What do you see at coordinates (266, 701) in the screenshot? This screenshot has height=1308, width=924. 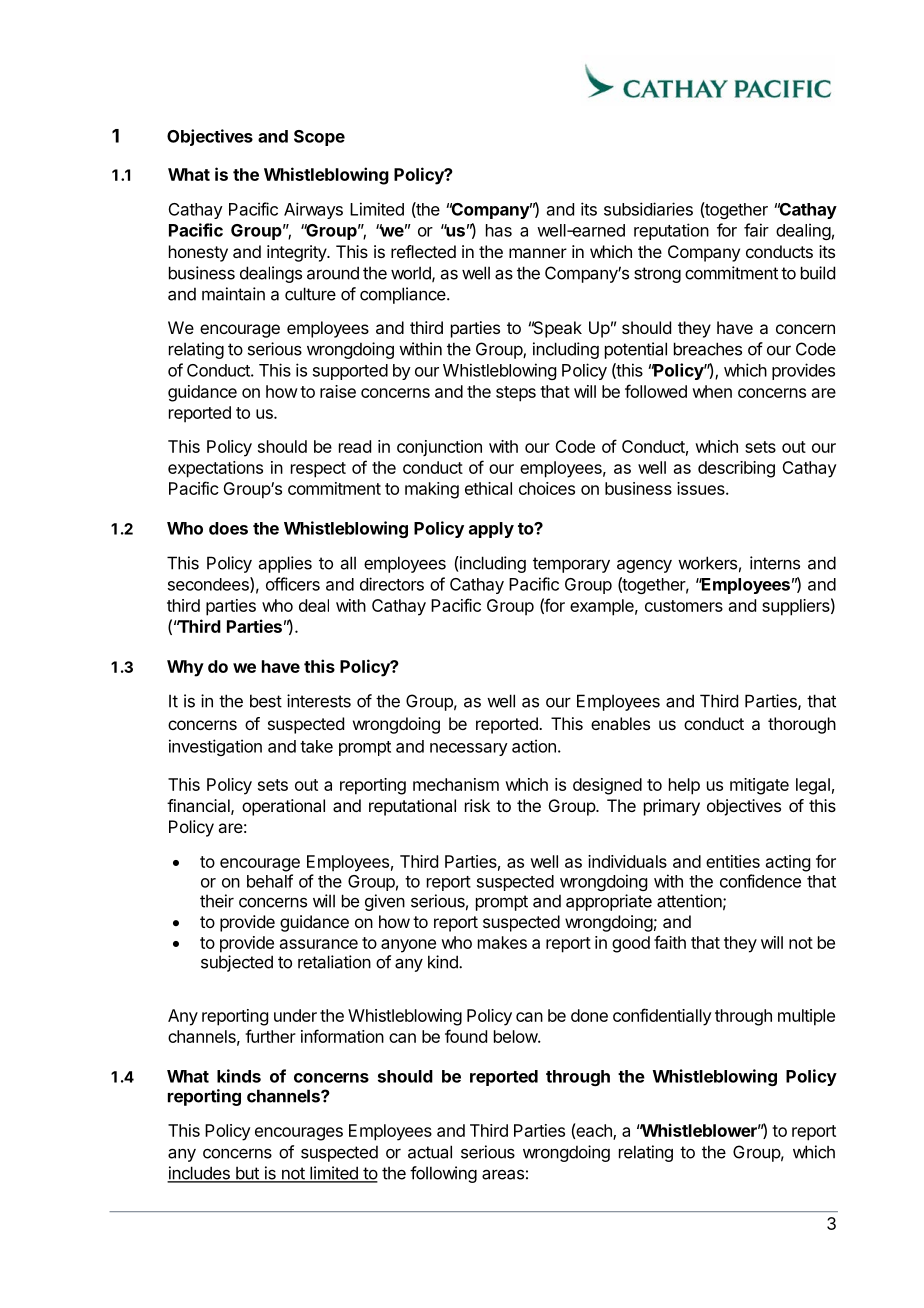 I see `best` at bounding box center [266, 701].
